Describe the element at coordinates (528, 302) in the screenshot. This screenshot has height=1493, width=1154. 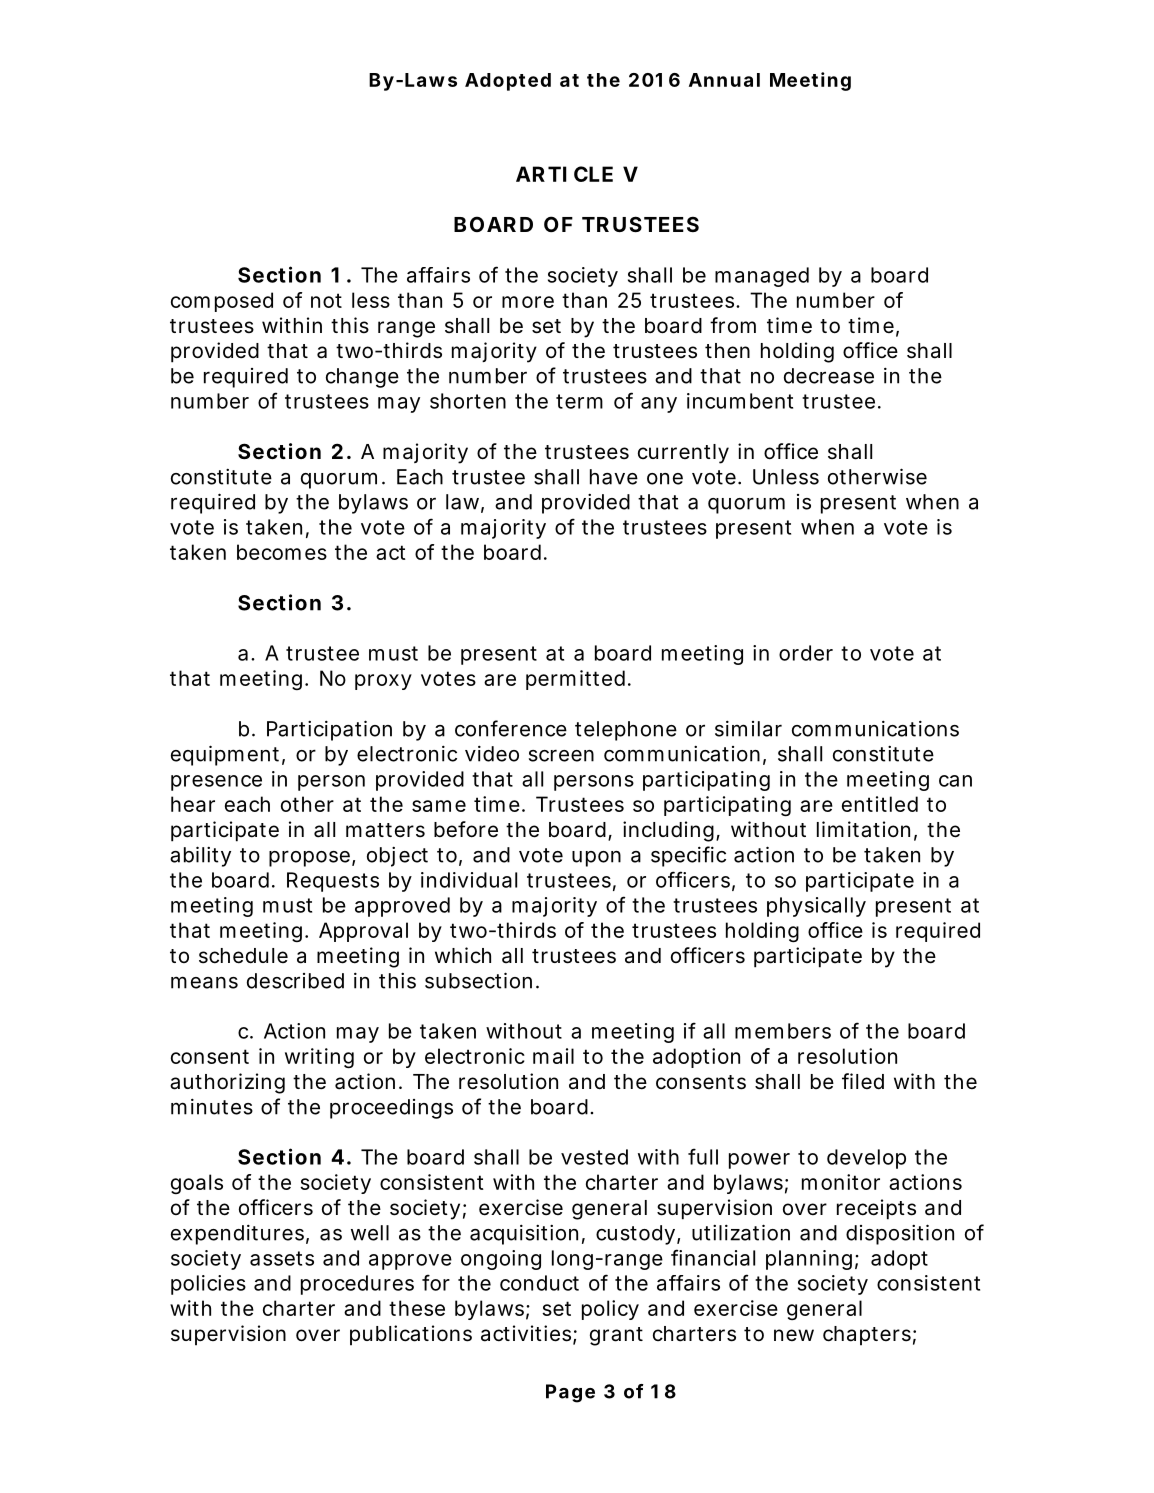
I see `more` at that location.
